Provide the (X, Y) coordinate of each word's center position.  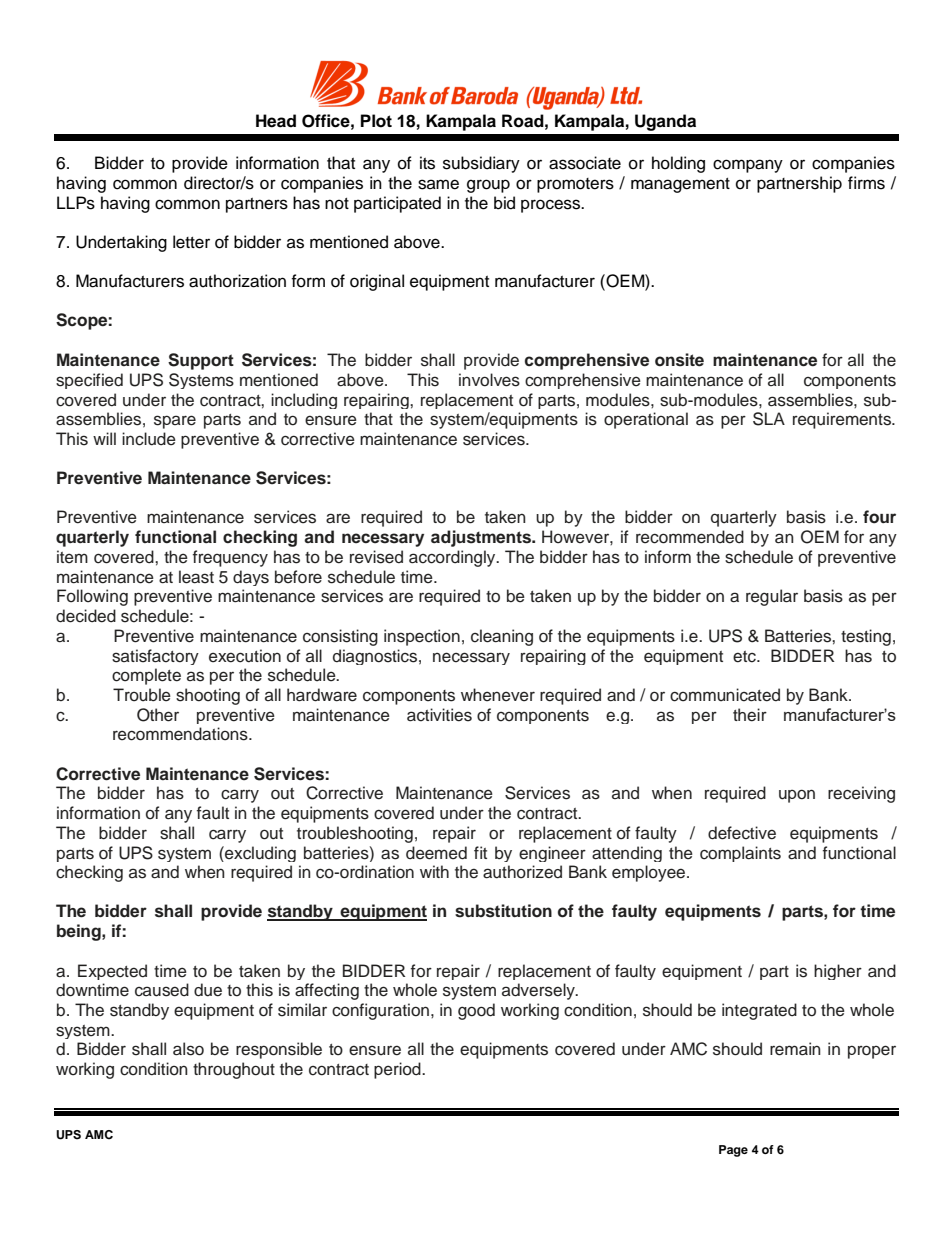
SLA (769, 419)
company (748, 166)
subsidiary (481, 164)
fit (480, 852)
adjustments (482, 538)
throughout (234, 1070)
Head (276, 121)
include (149, 439)
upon (797, 796)
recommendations (181, 734)
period (398, 1070)
